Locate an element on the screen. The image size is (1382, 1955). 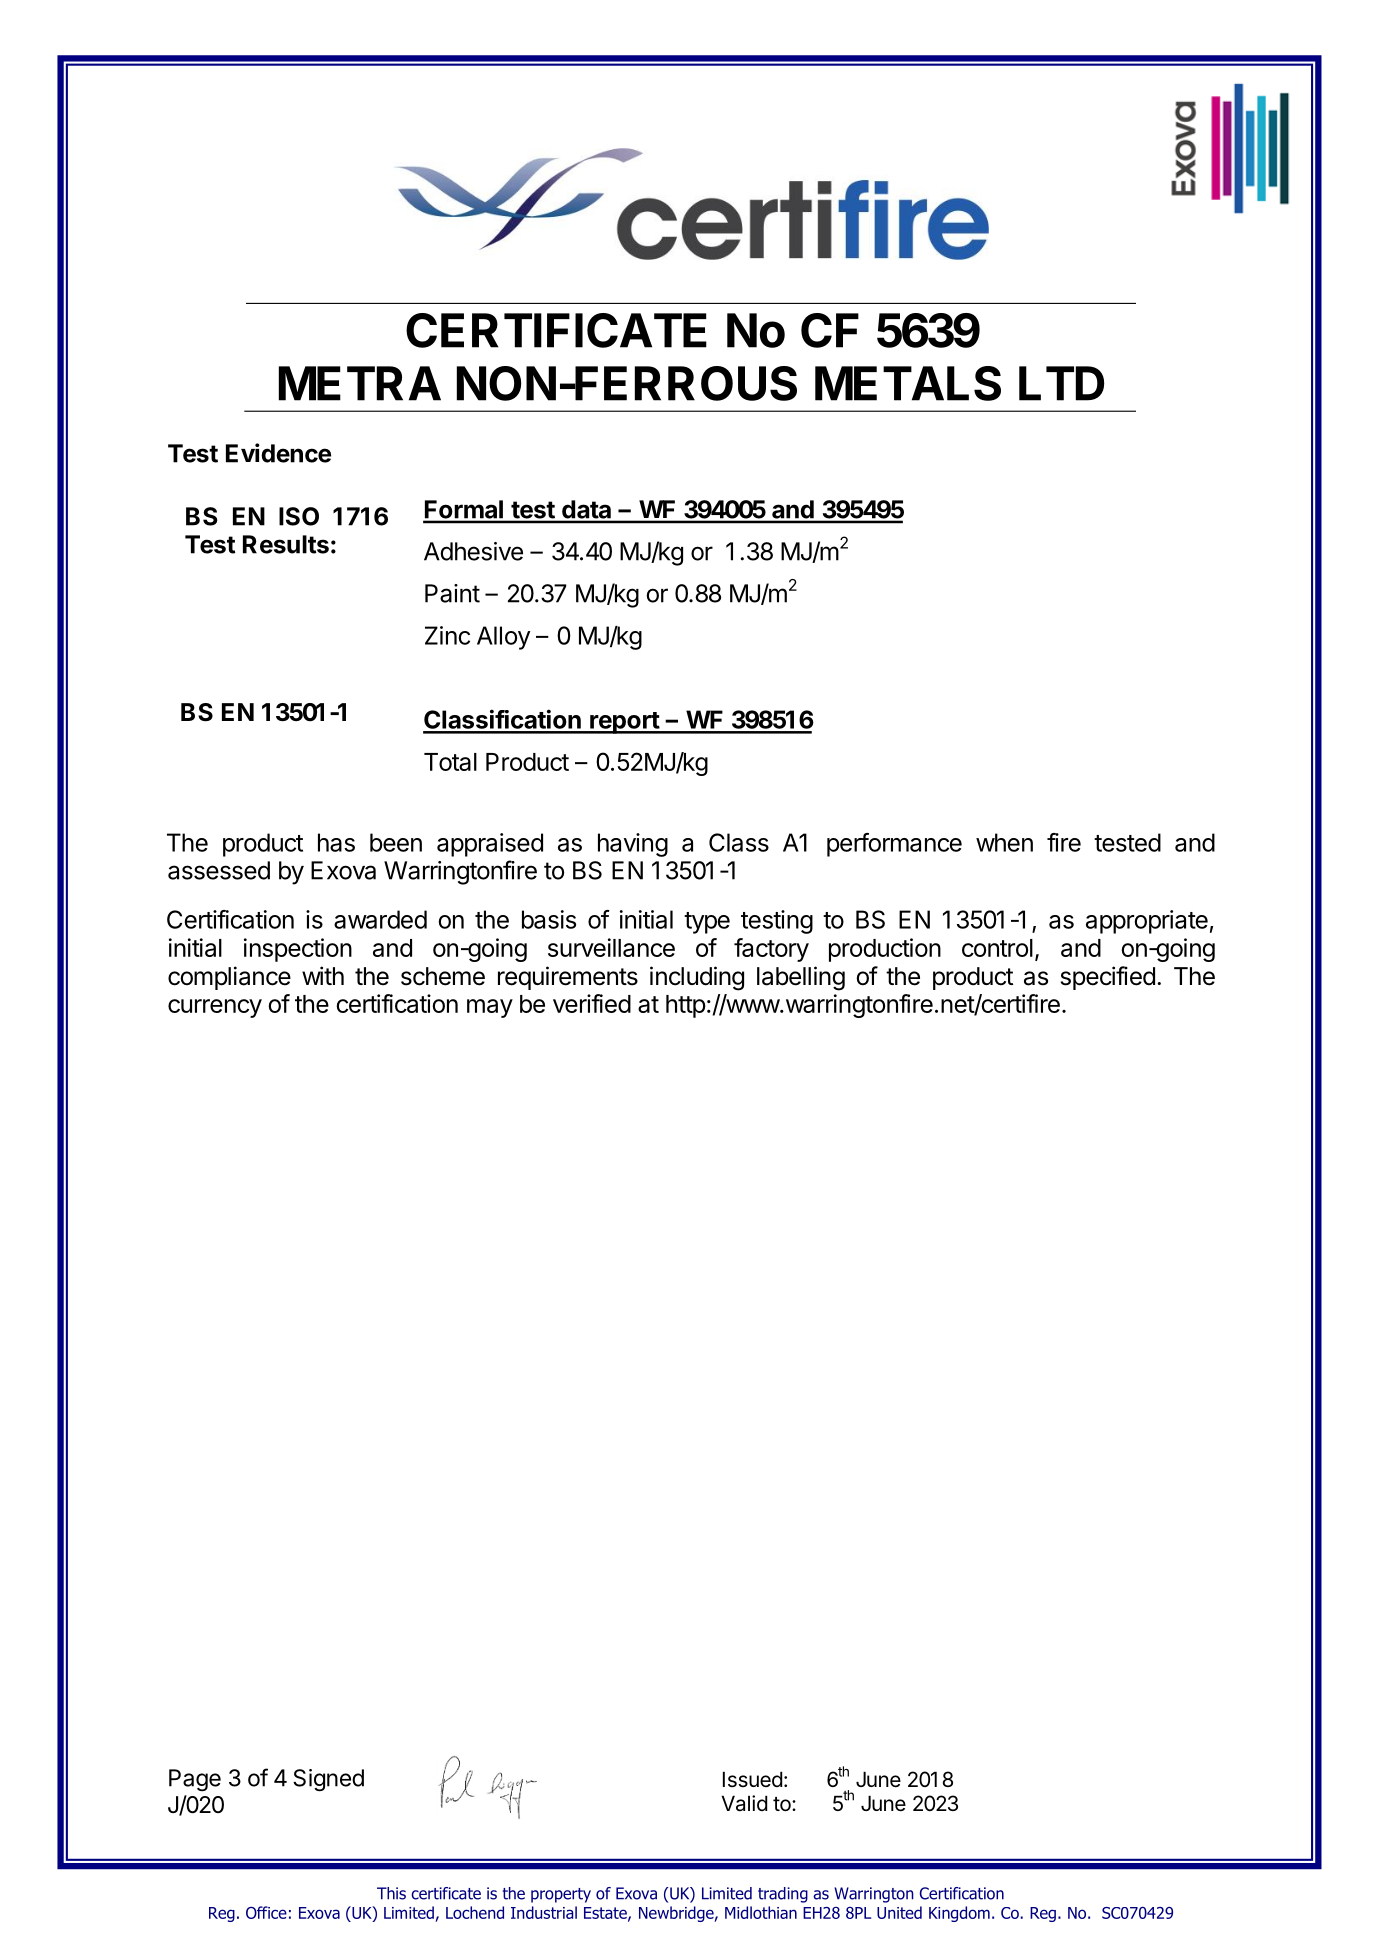
METALS is located at coordinates (908, 383).
